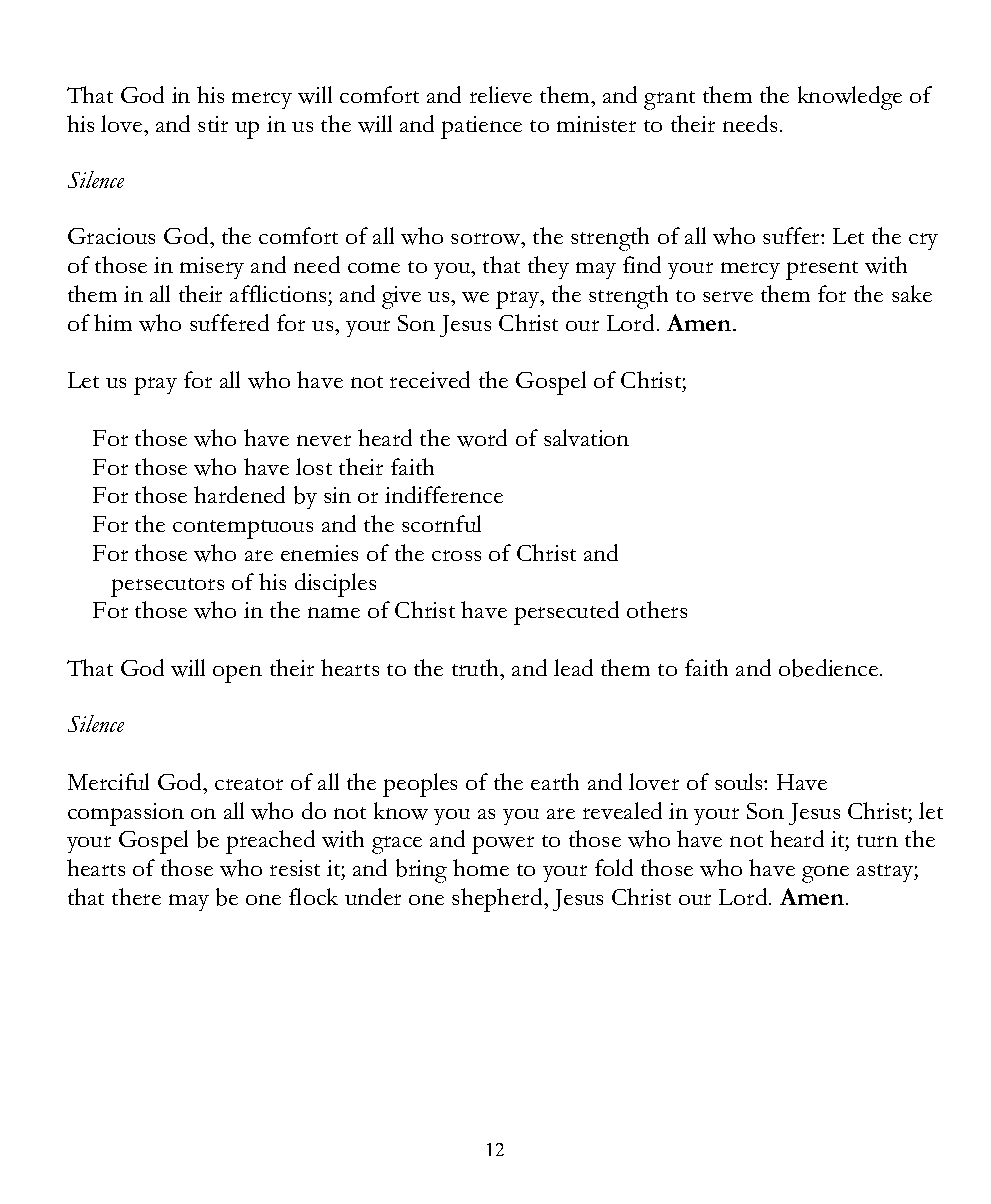 The width and height of the screenshot is (991, 1204). What do you see at coordinates (825, 874) in the screenshot?
I see `gone` at bounding box center [825, 874].
